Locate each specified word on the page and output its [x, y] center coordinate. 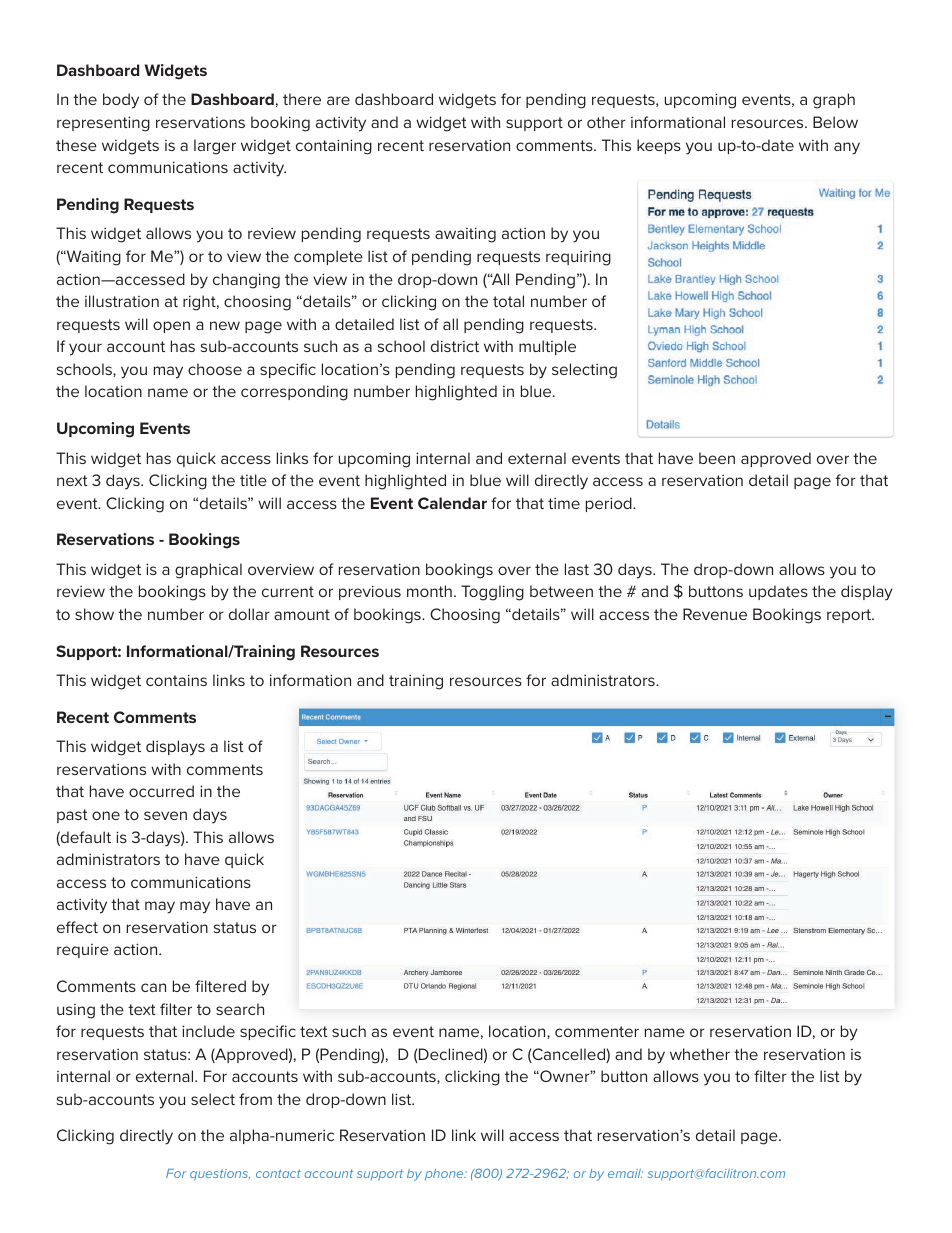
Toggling [492, 593]
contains [176, 680]
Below [835, 122]
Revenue [715, 614]
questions [220, 1175]
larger [215, 147]
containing [334, 147]
